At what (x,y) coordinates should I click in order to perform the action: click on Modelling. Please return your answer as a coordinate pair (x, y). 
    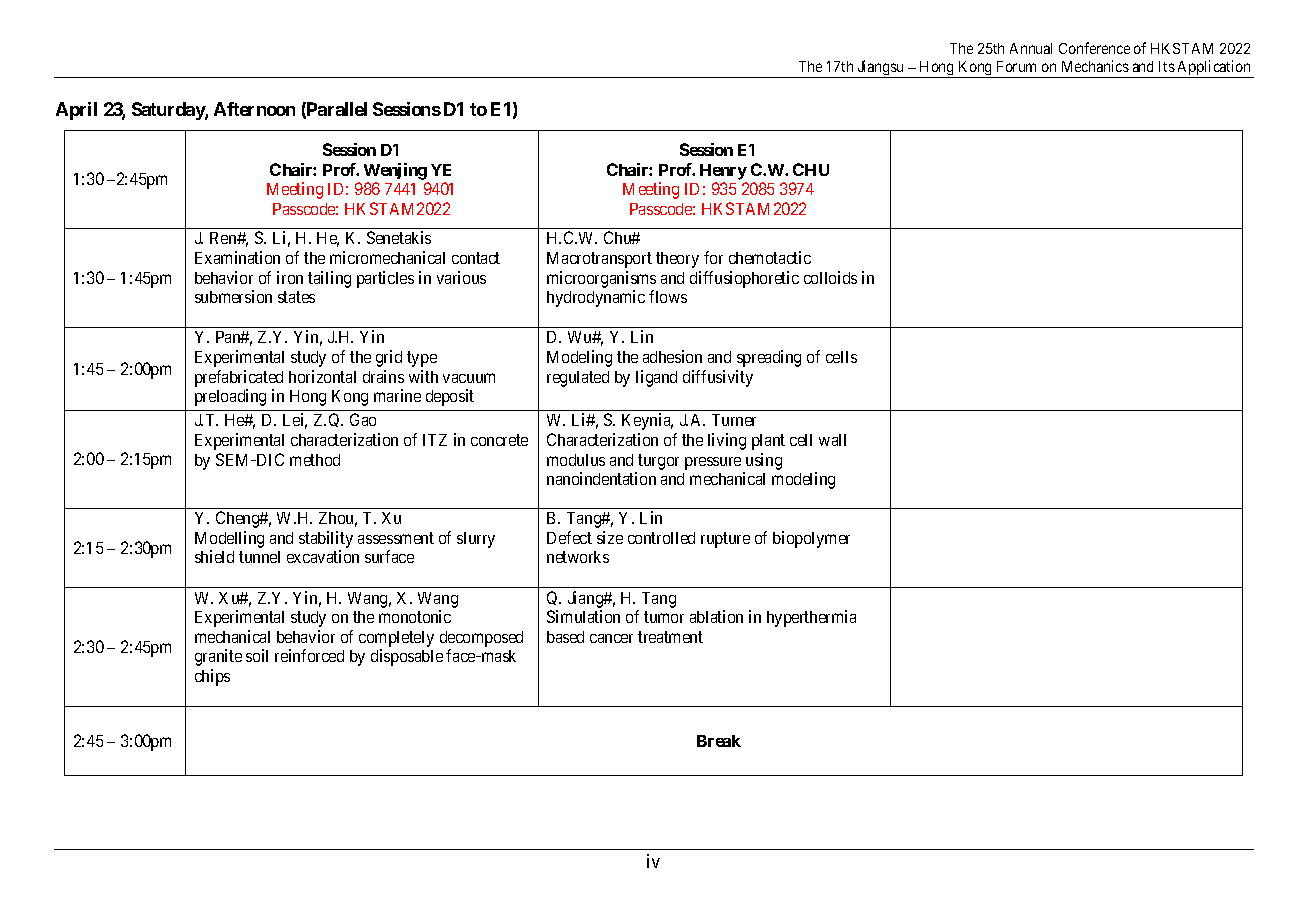
    Looking at the image, I should click on (229, 539).
